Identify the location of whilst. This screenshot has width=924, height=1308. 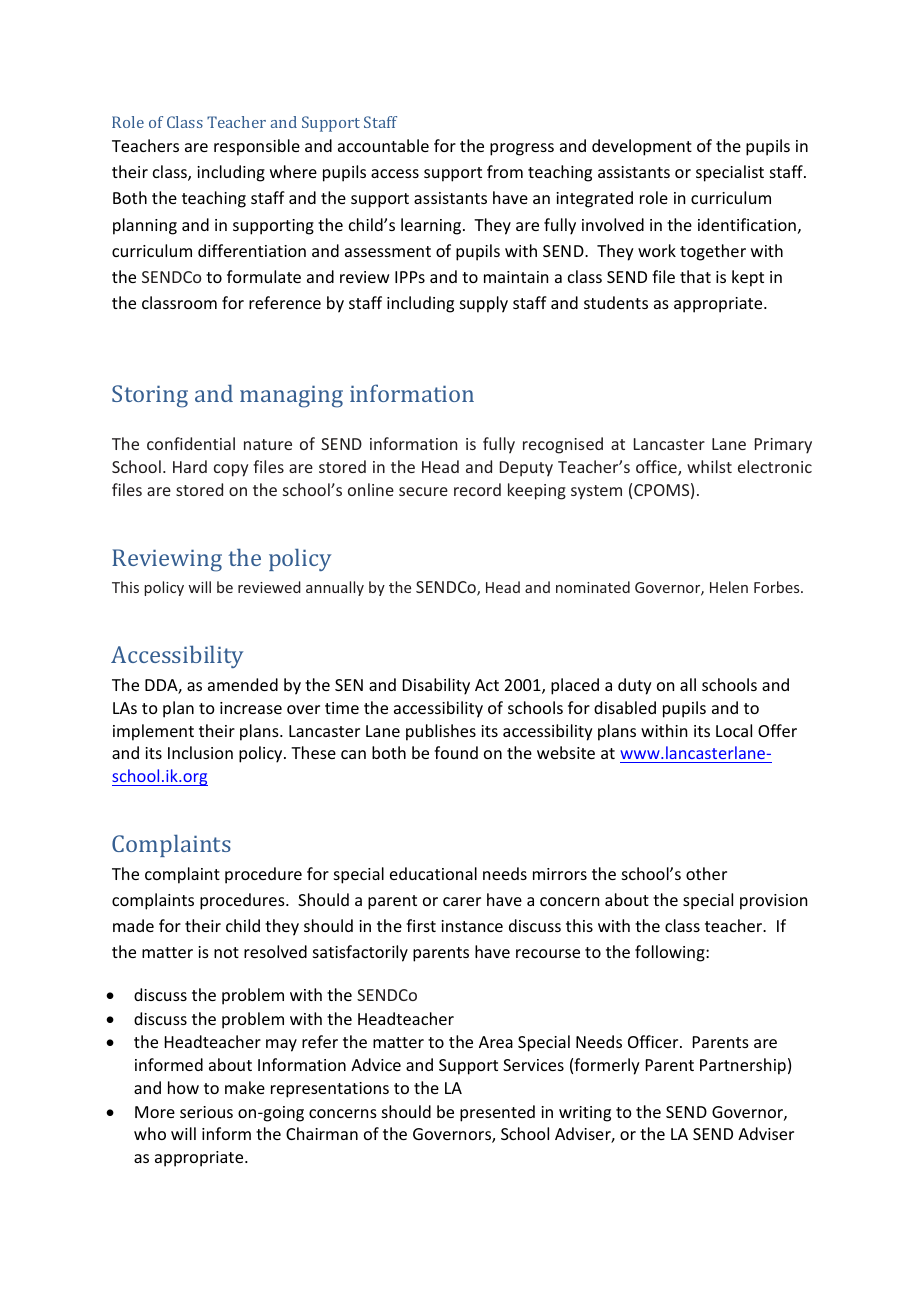
(709, 466).
